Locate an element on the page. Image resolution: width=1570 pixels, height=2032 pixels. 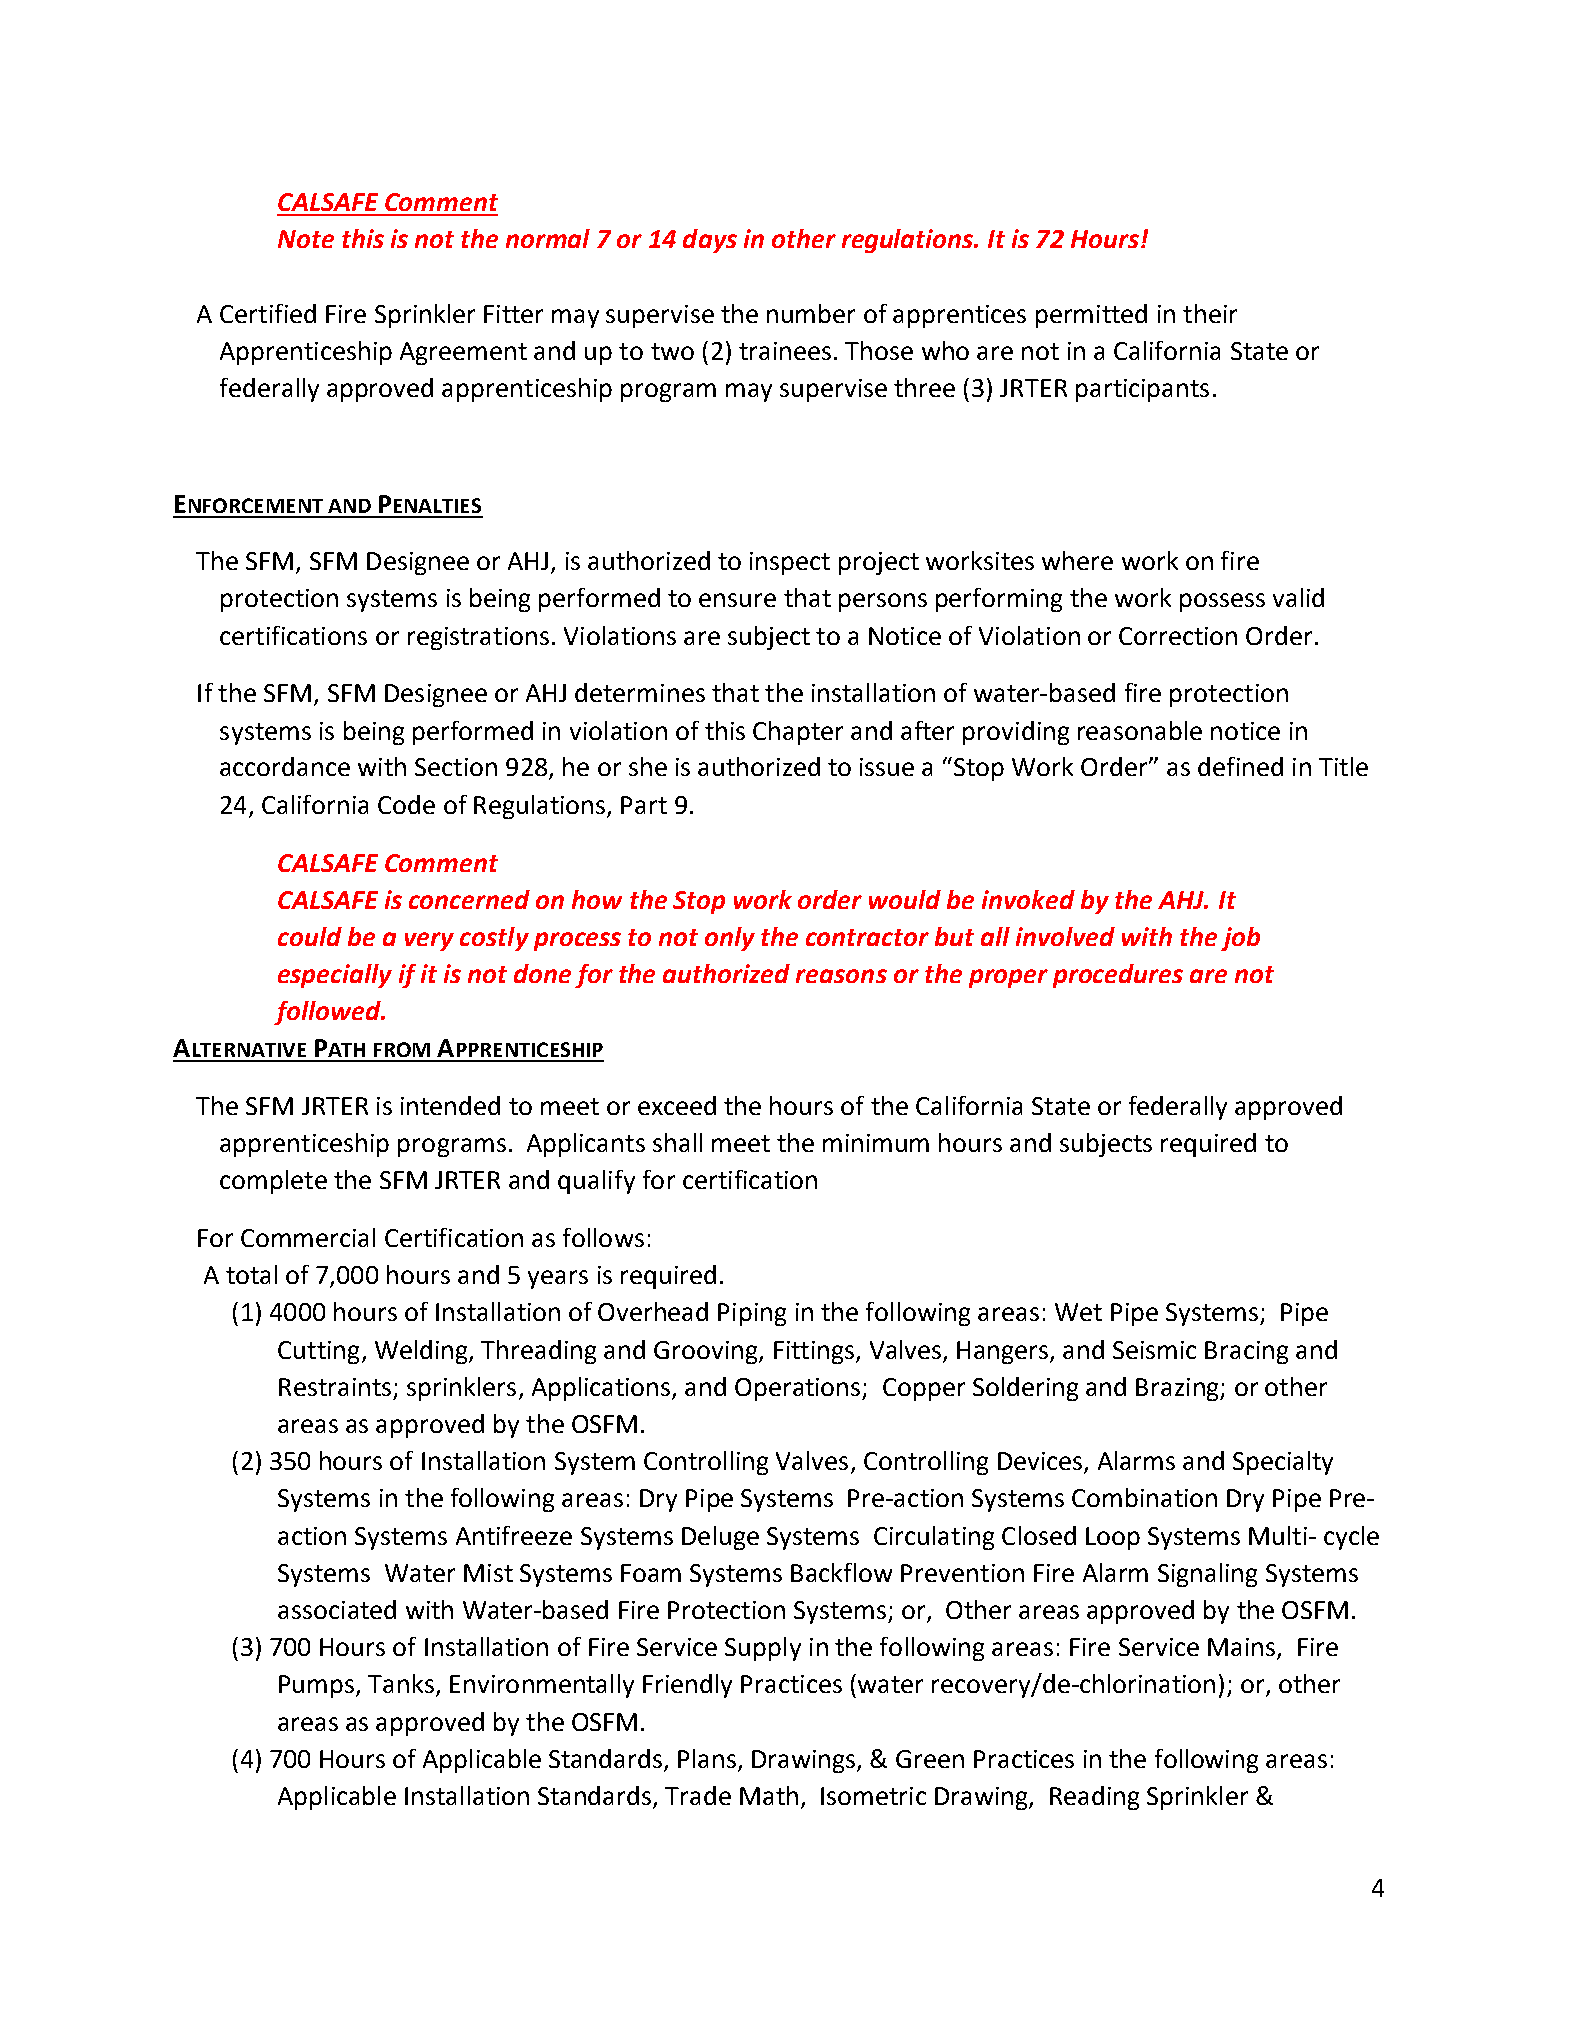
Mains is located at coordinates (1243, 1648).
